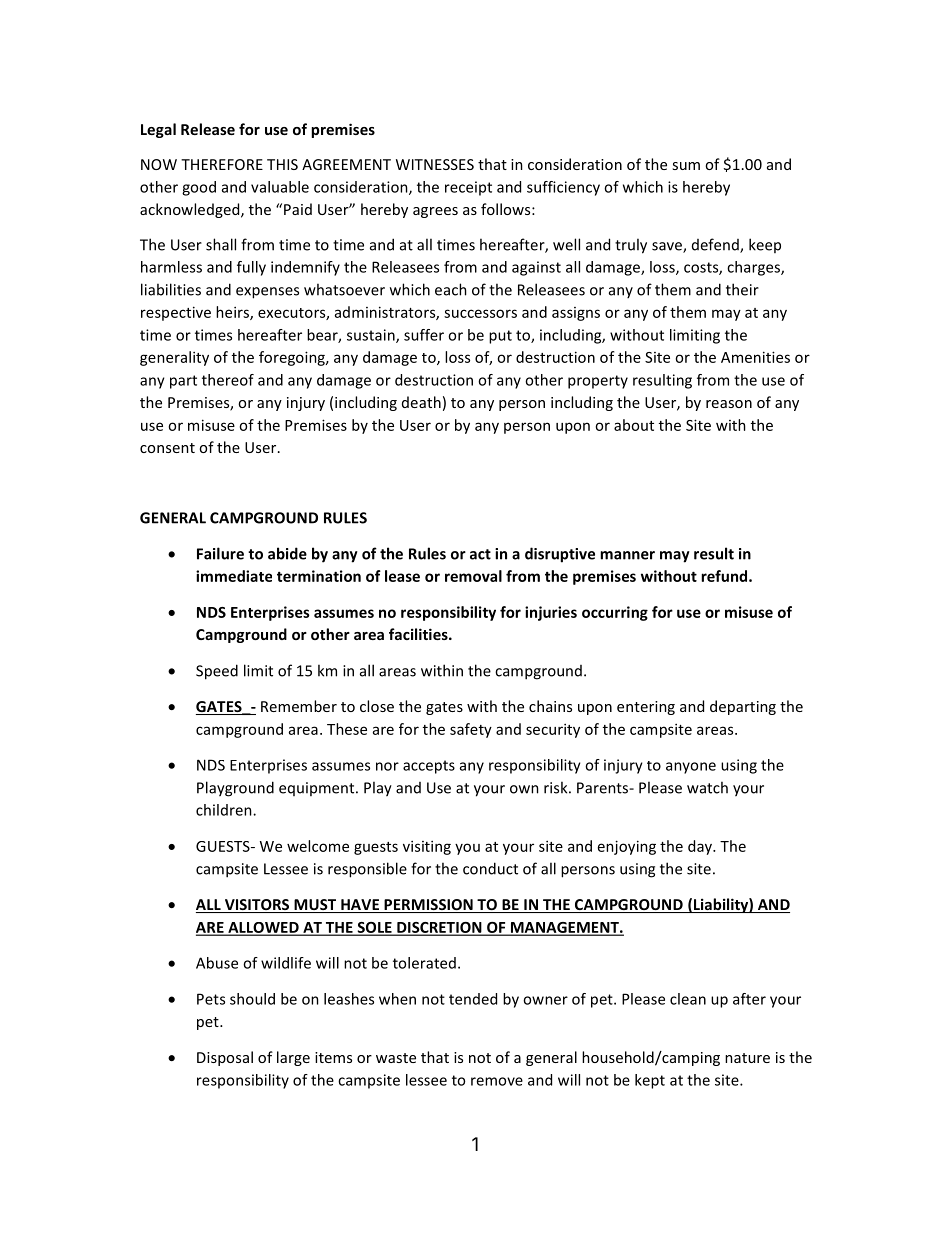  I want to click on WITNESSES, so click(435, 164).
